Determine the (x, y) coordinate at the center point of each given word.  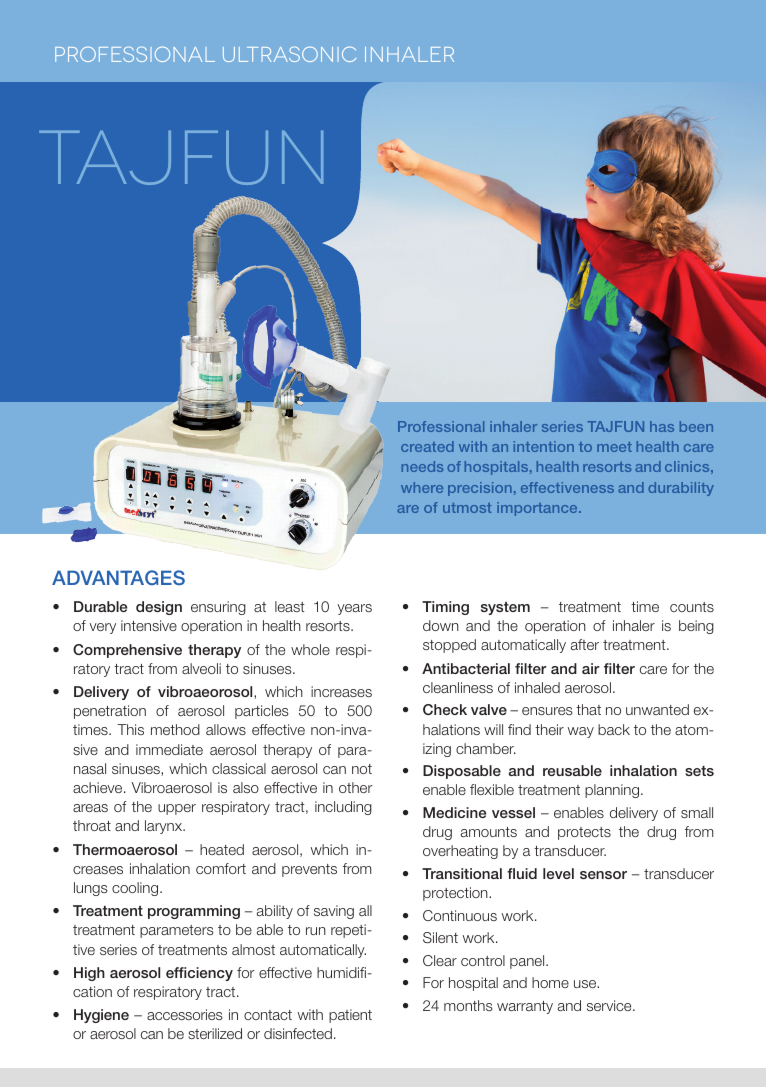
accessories (185, 1014)
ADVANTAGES (118, 577)
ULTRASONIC (289, 54)
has (662, 426)
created (427, 446)
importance (538, 509)
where (422, 487)
